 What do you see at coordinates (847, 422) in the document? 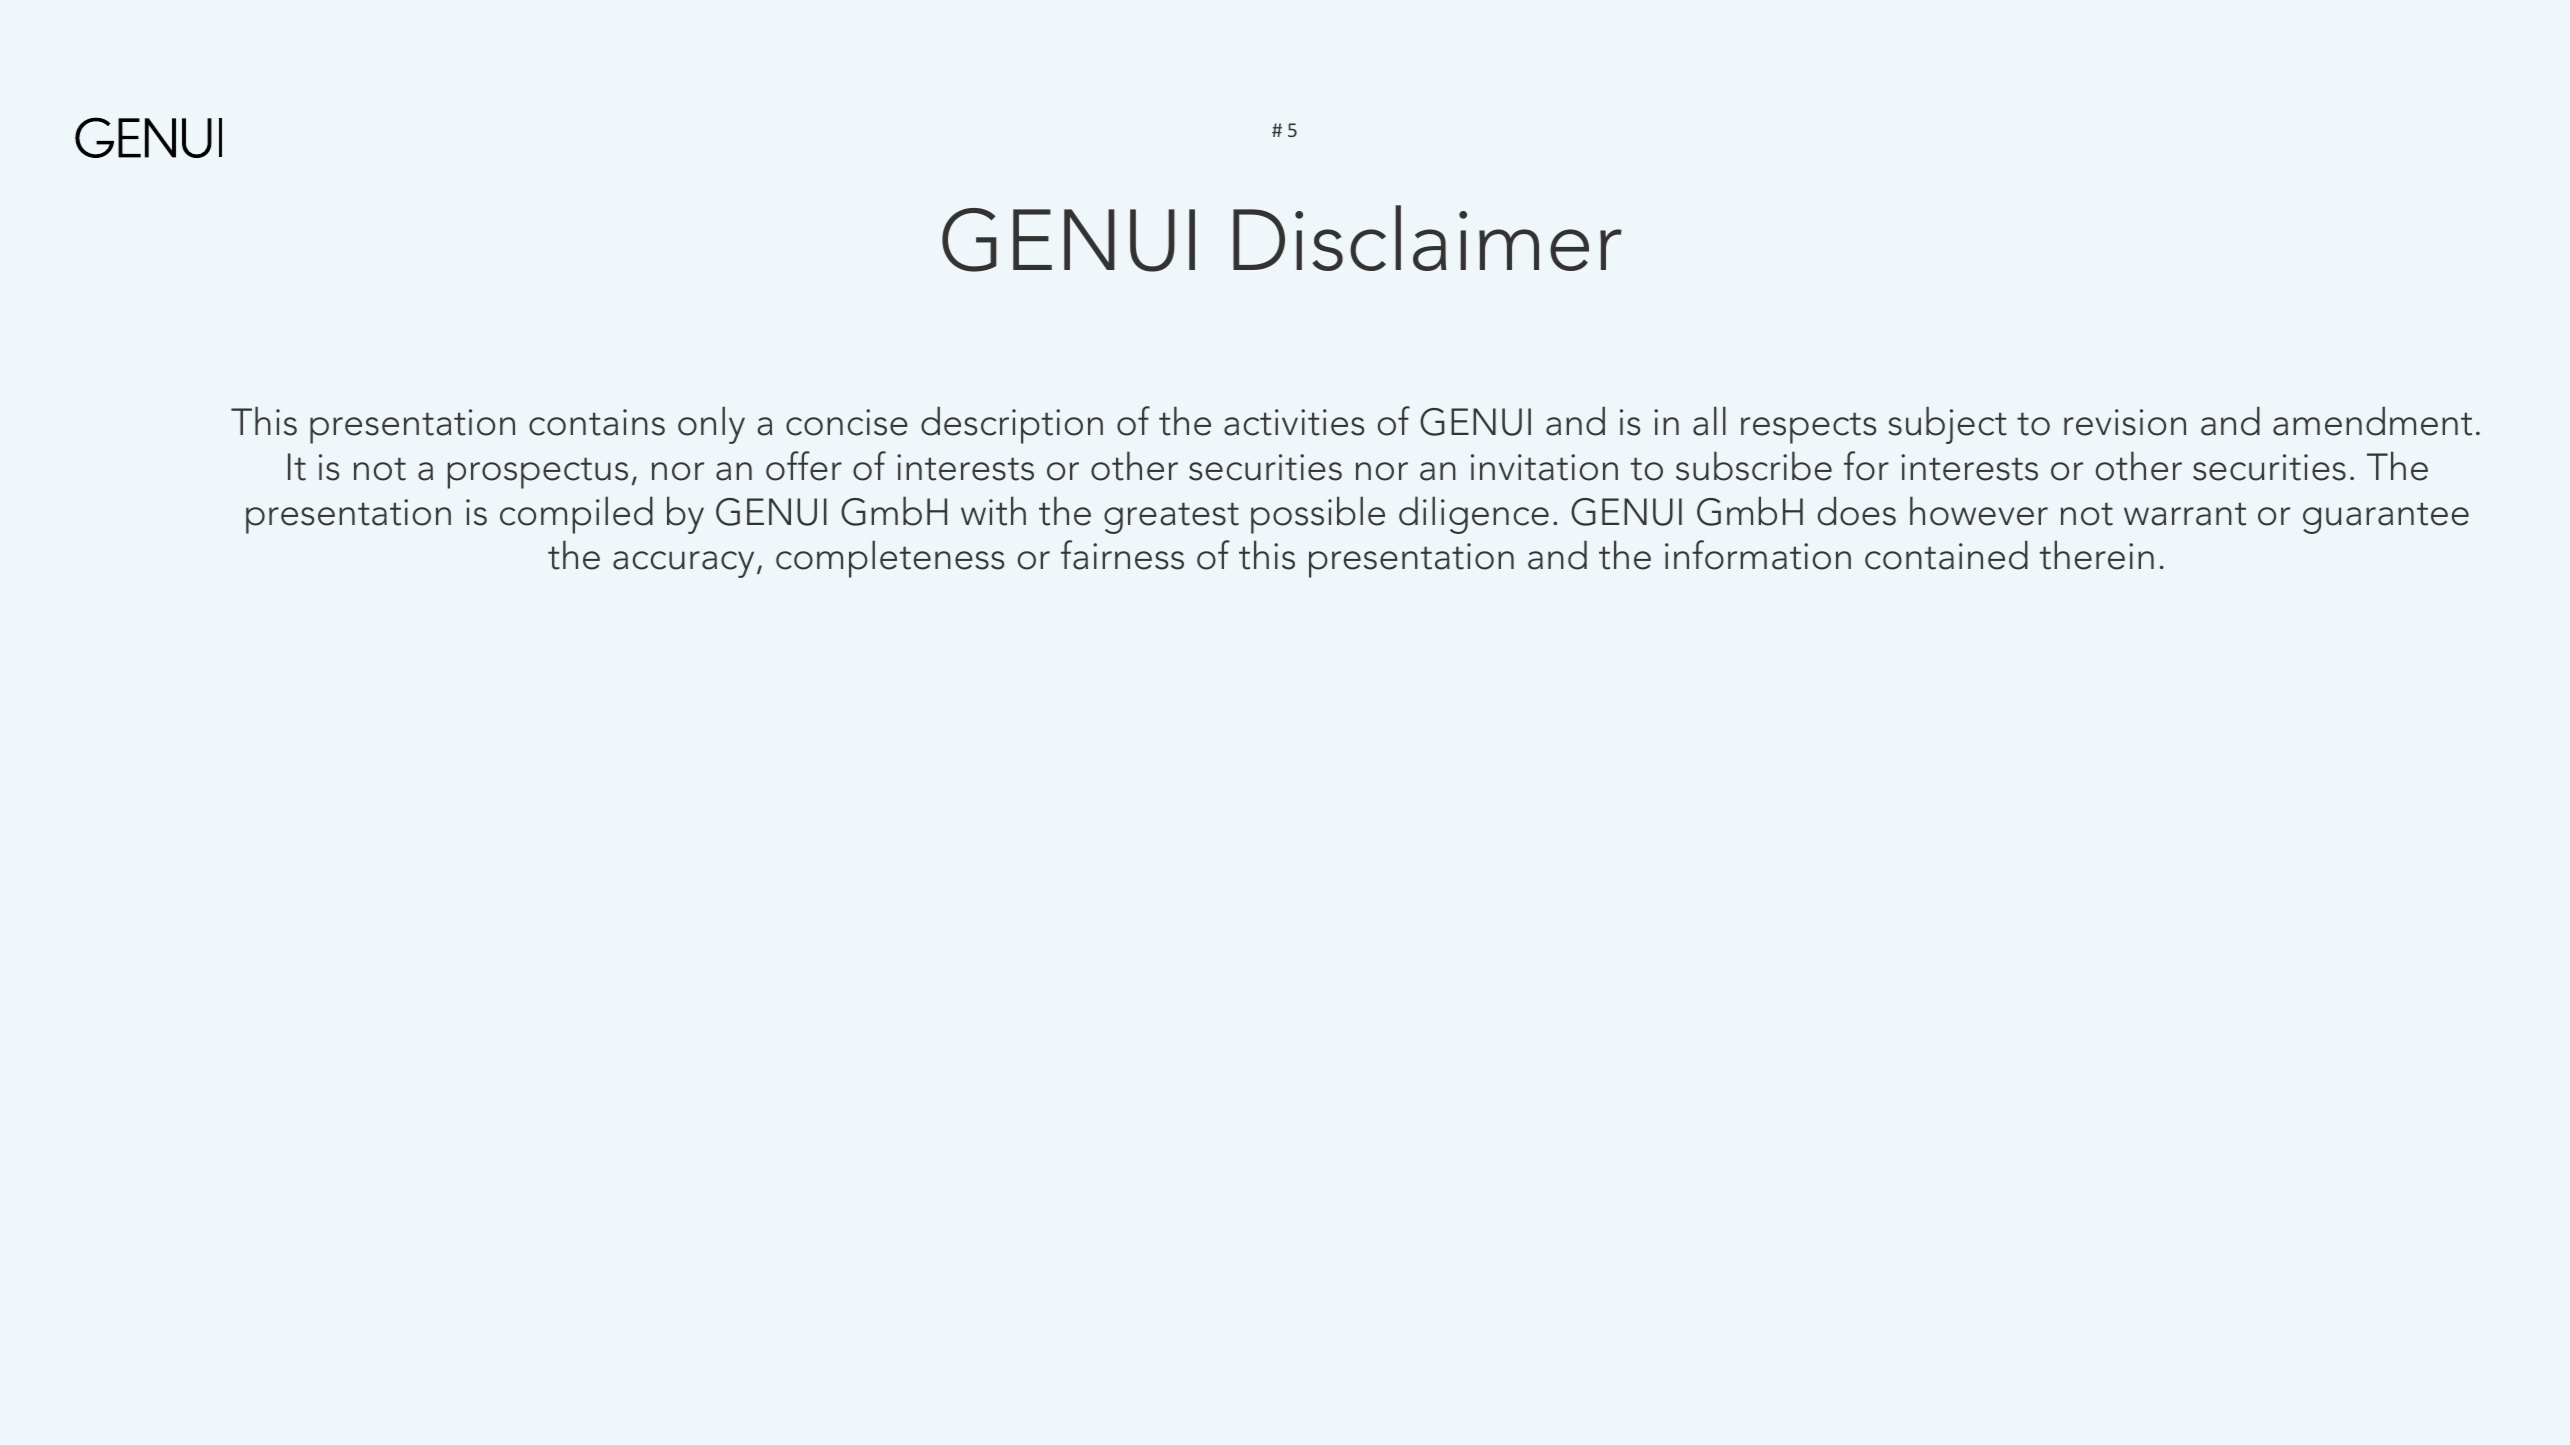
I see `concise` at bounding box center [847, 422].
